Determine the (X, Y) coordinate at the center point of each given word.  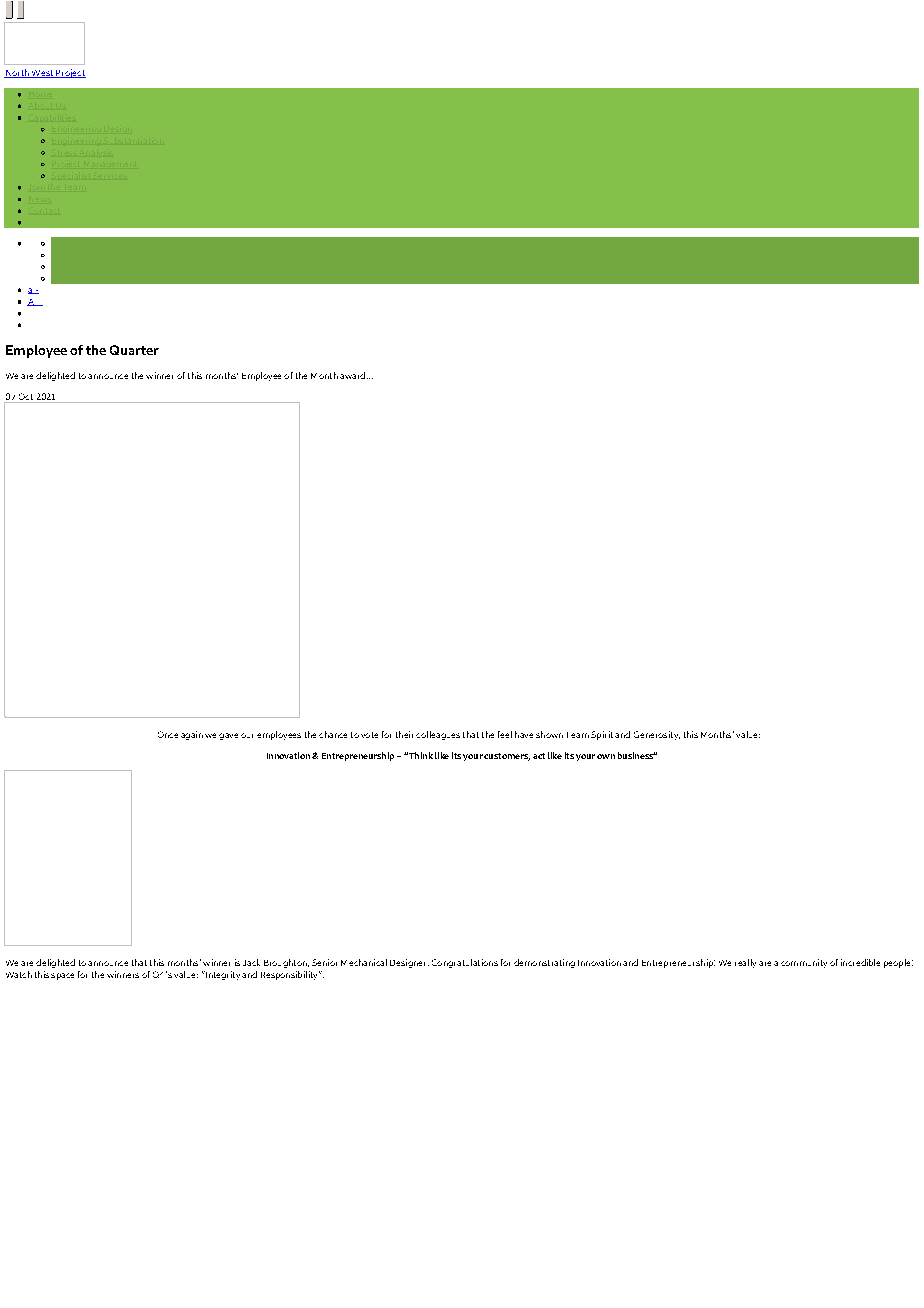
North (17, 73)
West (42, 74)
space (62, 976)
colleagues (438, 735)
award (352, 375)
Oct (25, 398)
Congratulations (465, 963)
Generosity (657, 735)
